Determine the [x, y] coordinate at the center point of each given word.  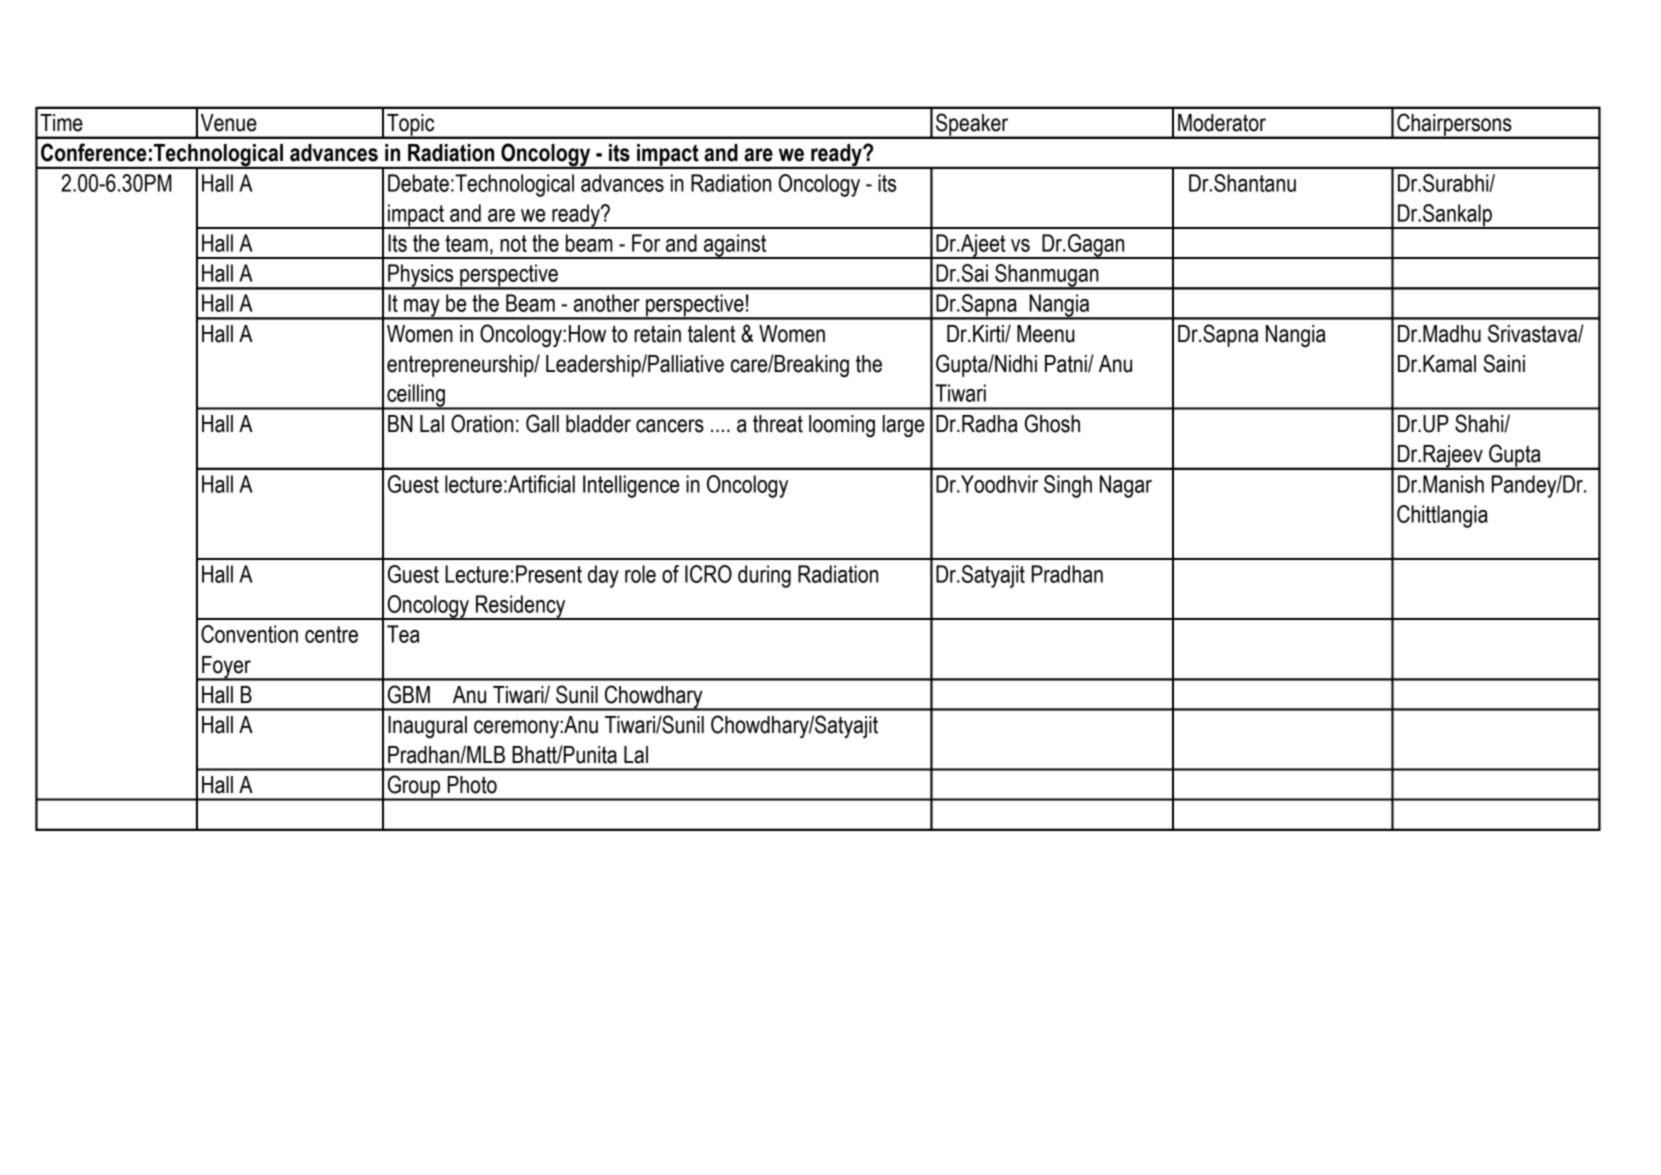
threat [778, 424]
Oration [482, 423]
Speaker [972, 125]
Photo [472, 785]
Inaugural [427, 727]
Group [414, 787]
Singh [1068, 486]
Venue [229, 123]
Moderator [1222, 123]
